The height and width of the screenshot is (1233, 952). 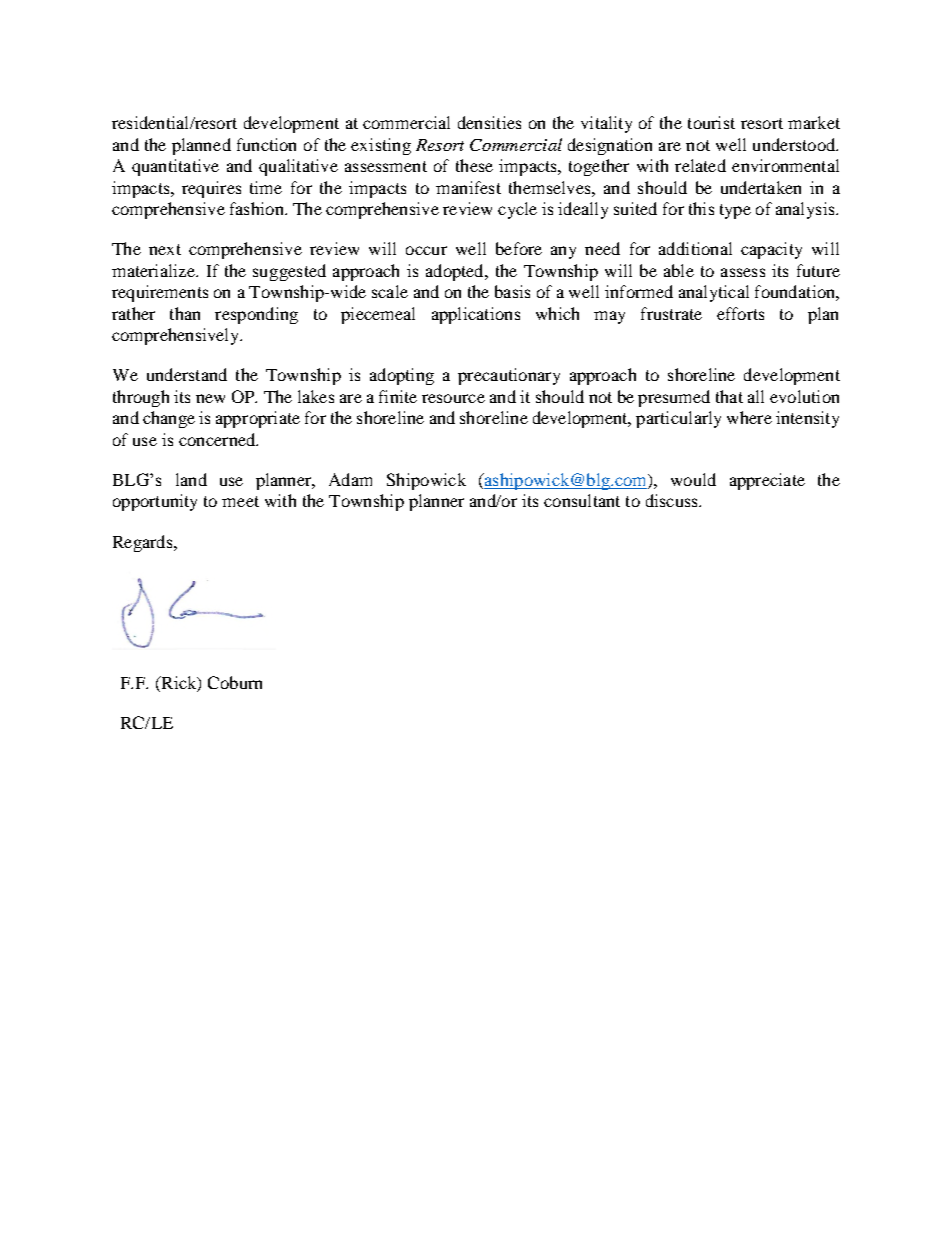 I want to click on that, so click(x=729, y=396).
